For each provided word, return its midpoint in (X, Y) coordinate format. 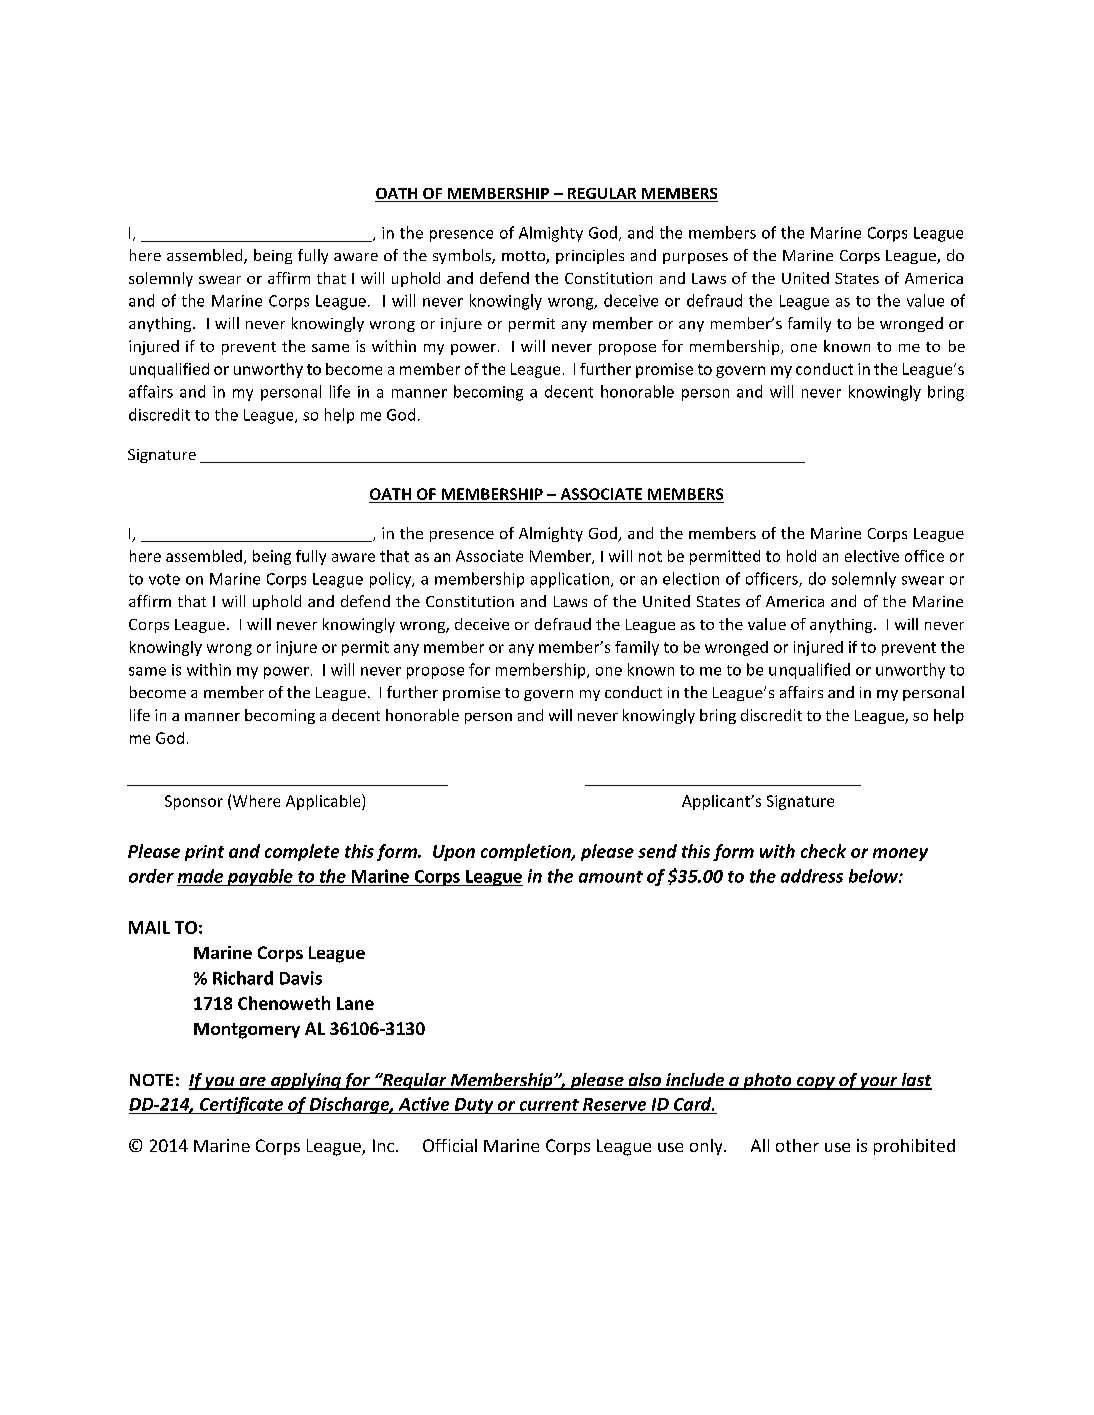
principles (590, 256)
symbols (463, 256)
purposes (695, 258)
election (691, 578)
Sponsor (194, 802)
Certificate (241, 1105)
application (570, 580)
